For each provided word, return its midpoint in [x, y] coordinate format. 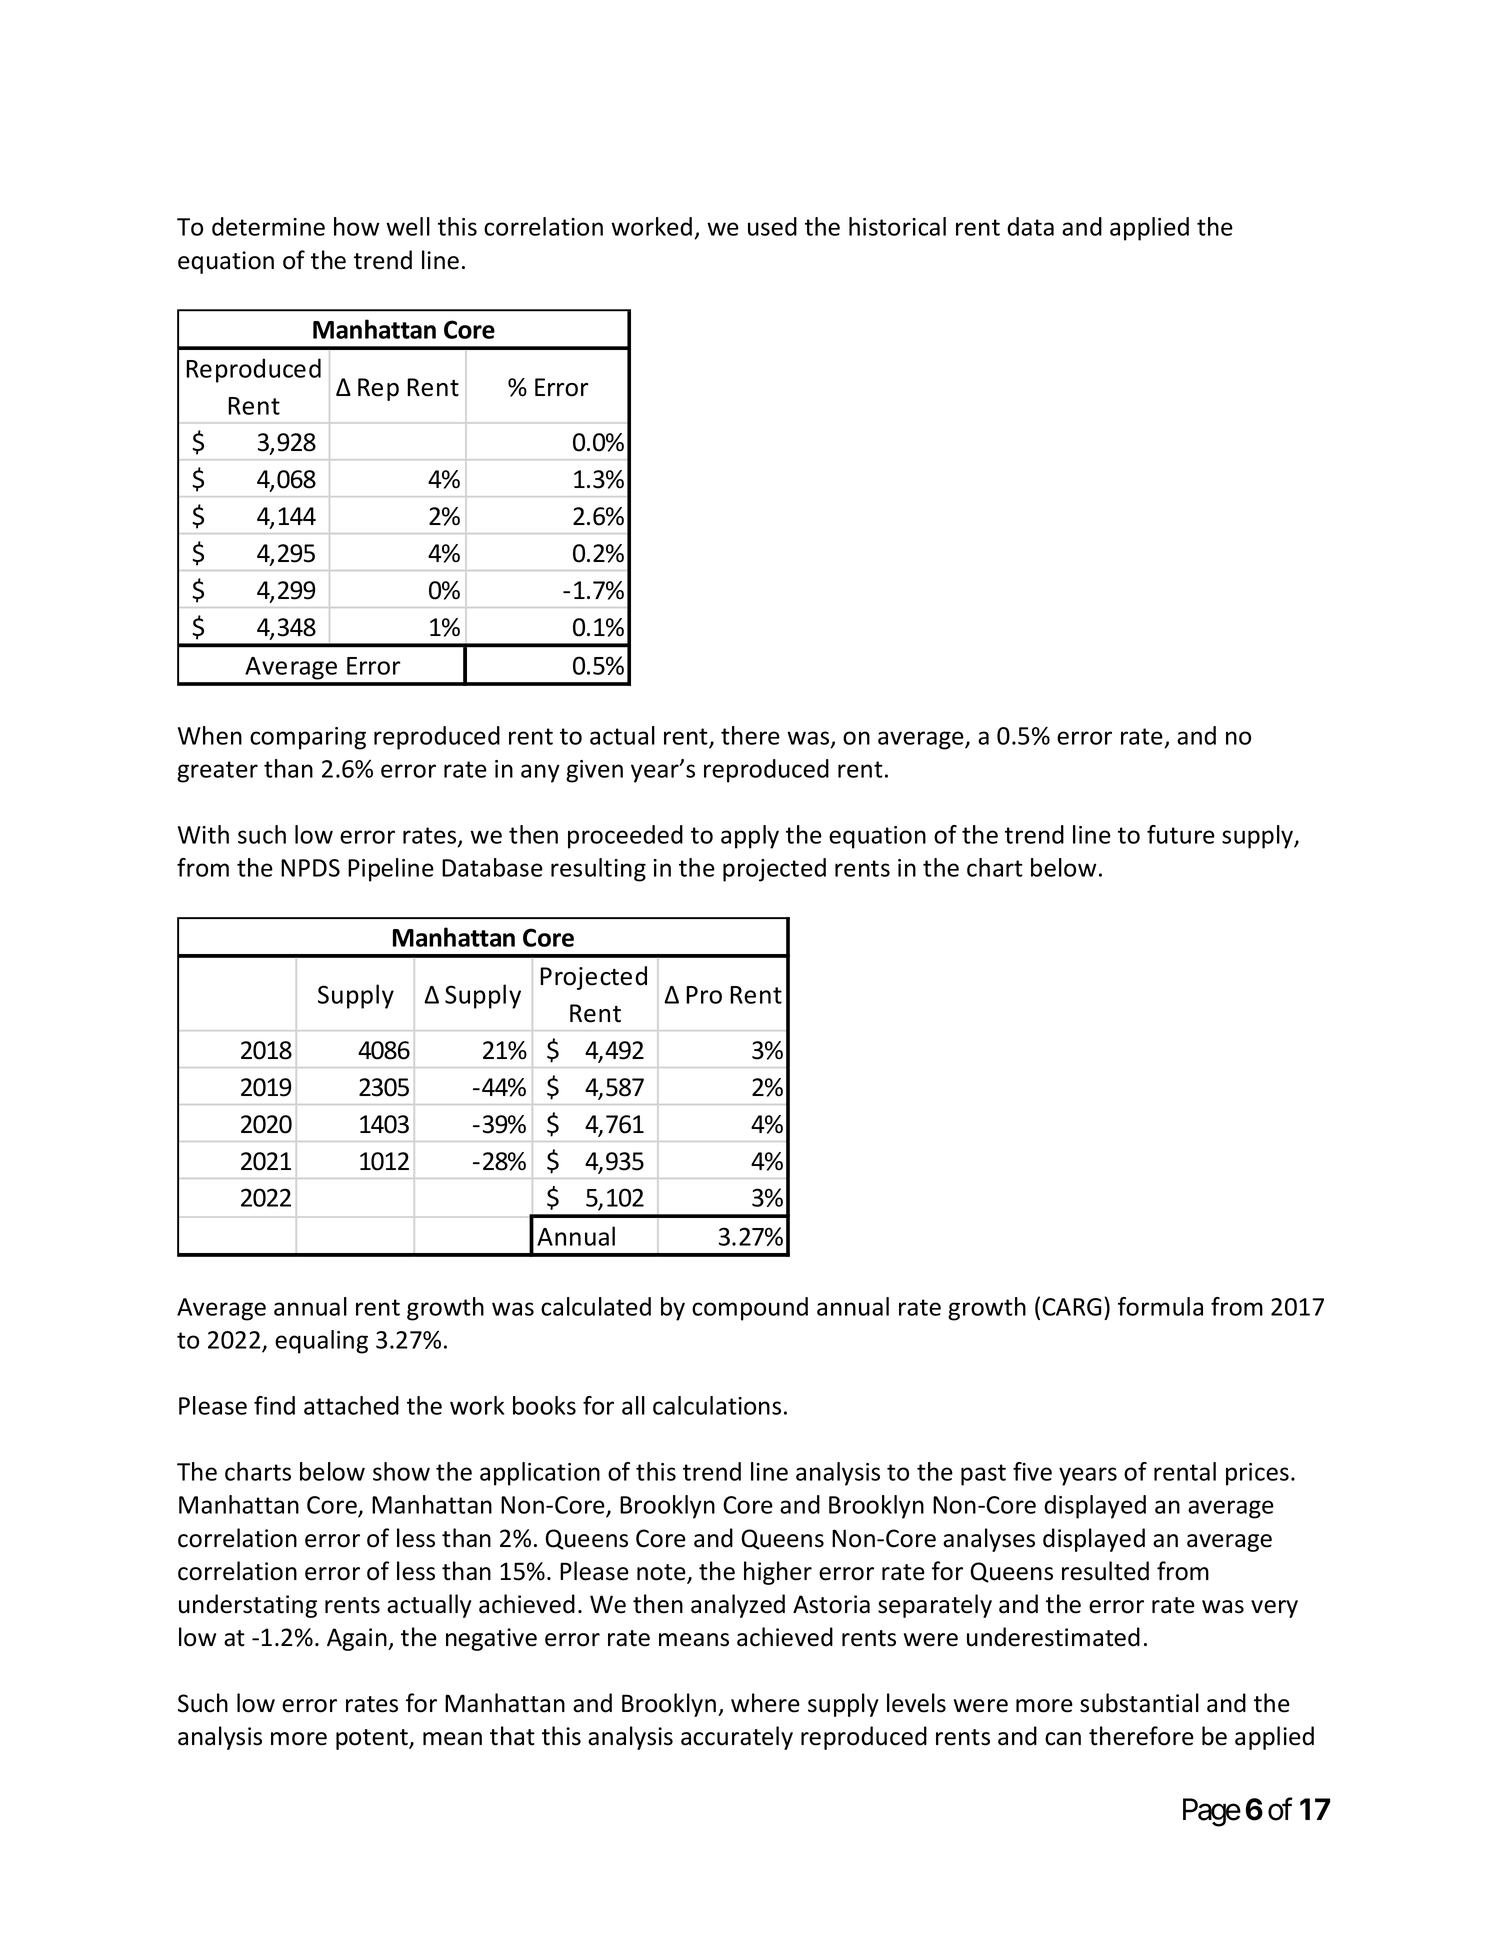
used [772, 226]
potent [373, 1739]
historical [897, 226]
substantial [1139, 1703]
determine [268, 226]
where [765, 1703]
